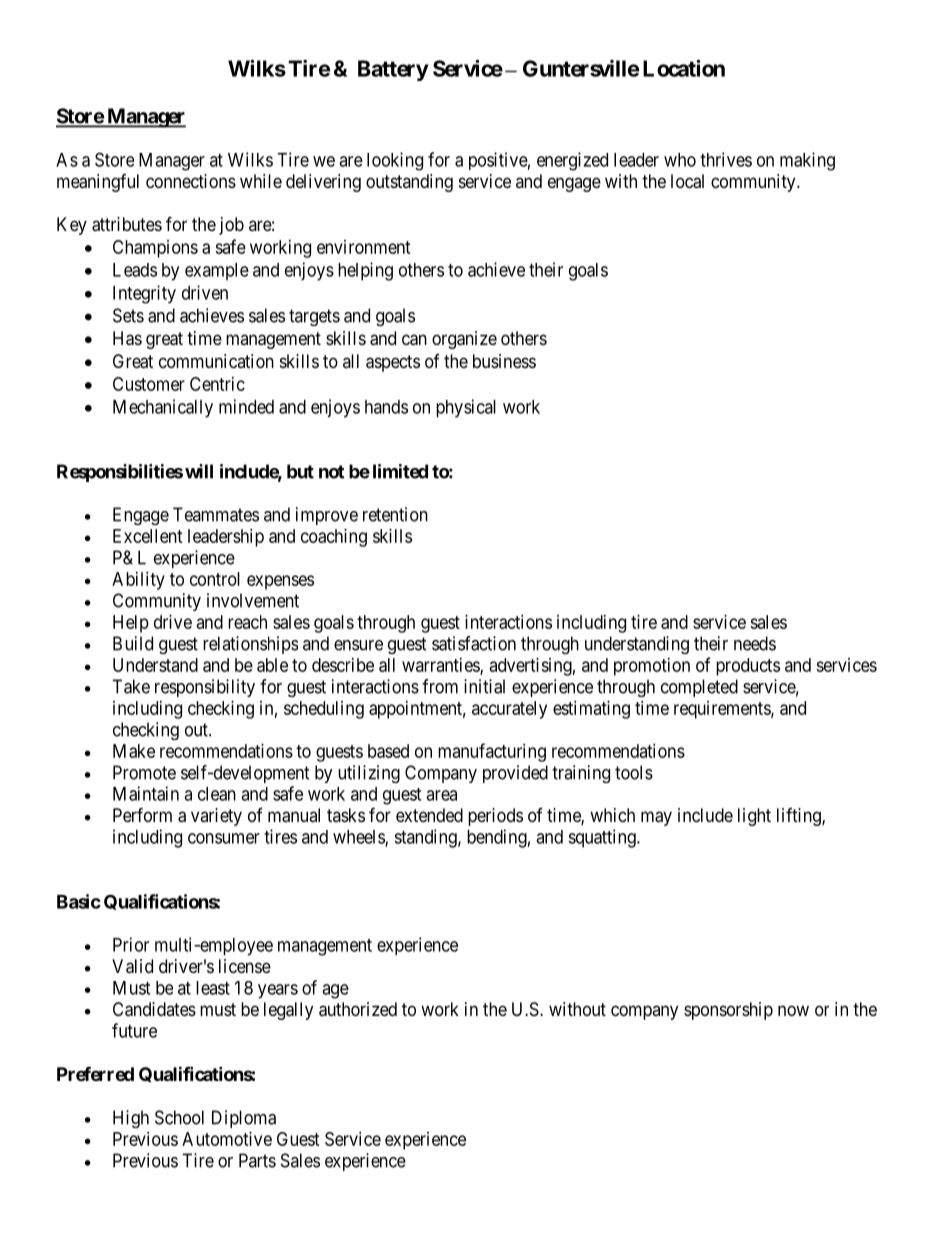 The image size is (952, 1233). I want to click on Location, so click(684, 68).
